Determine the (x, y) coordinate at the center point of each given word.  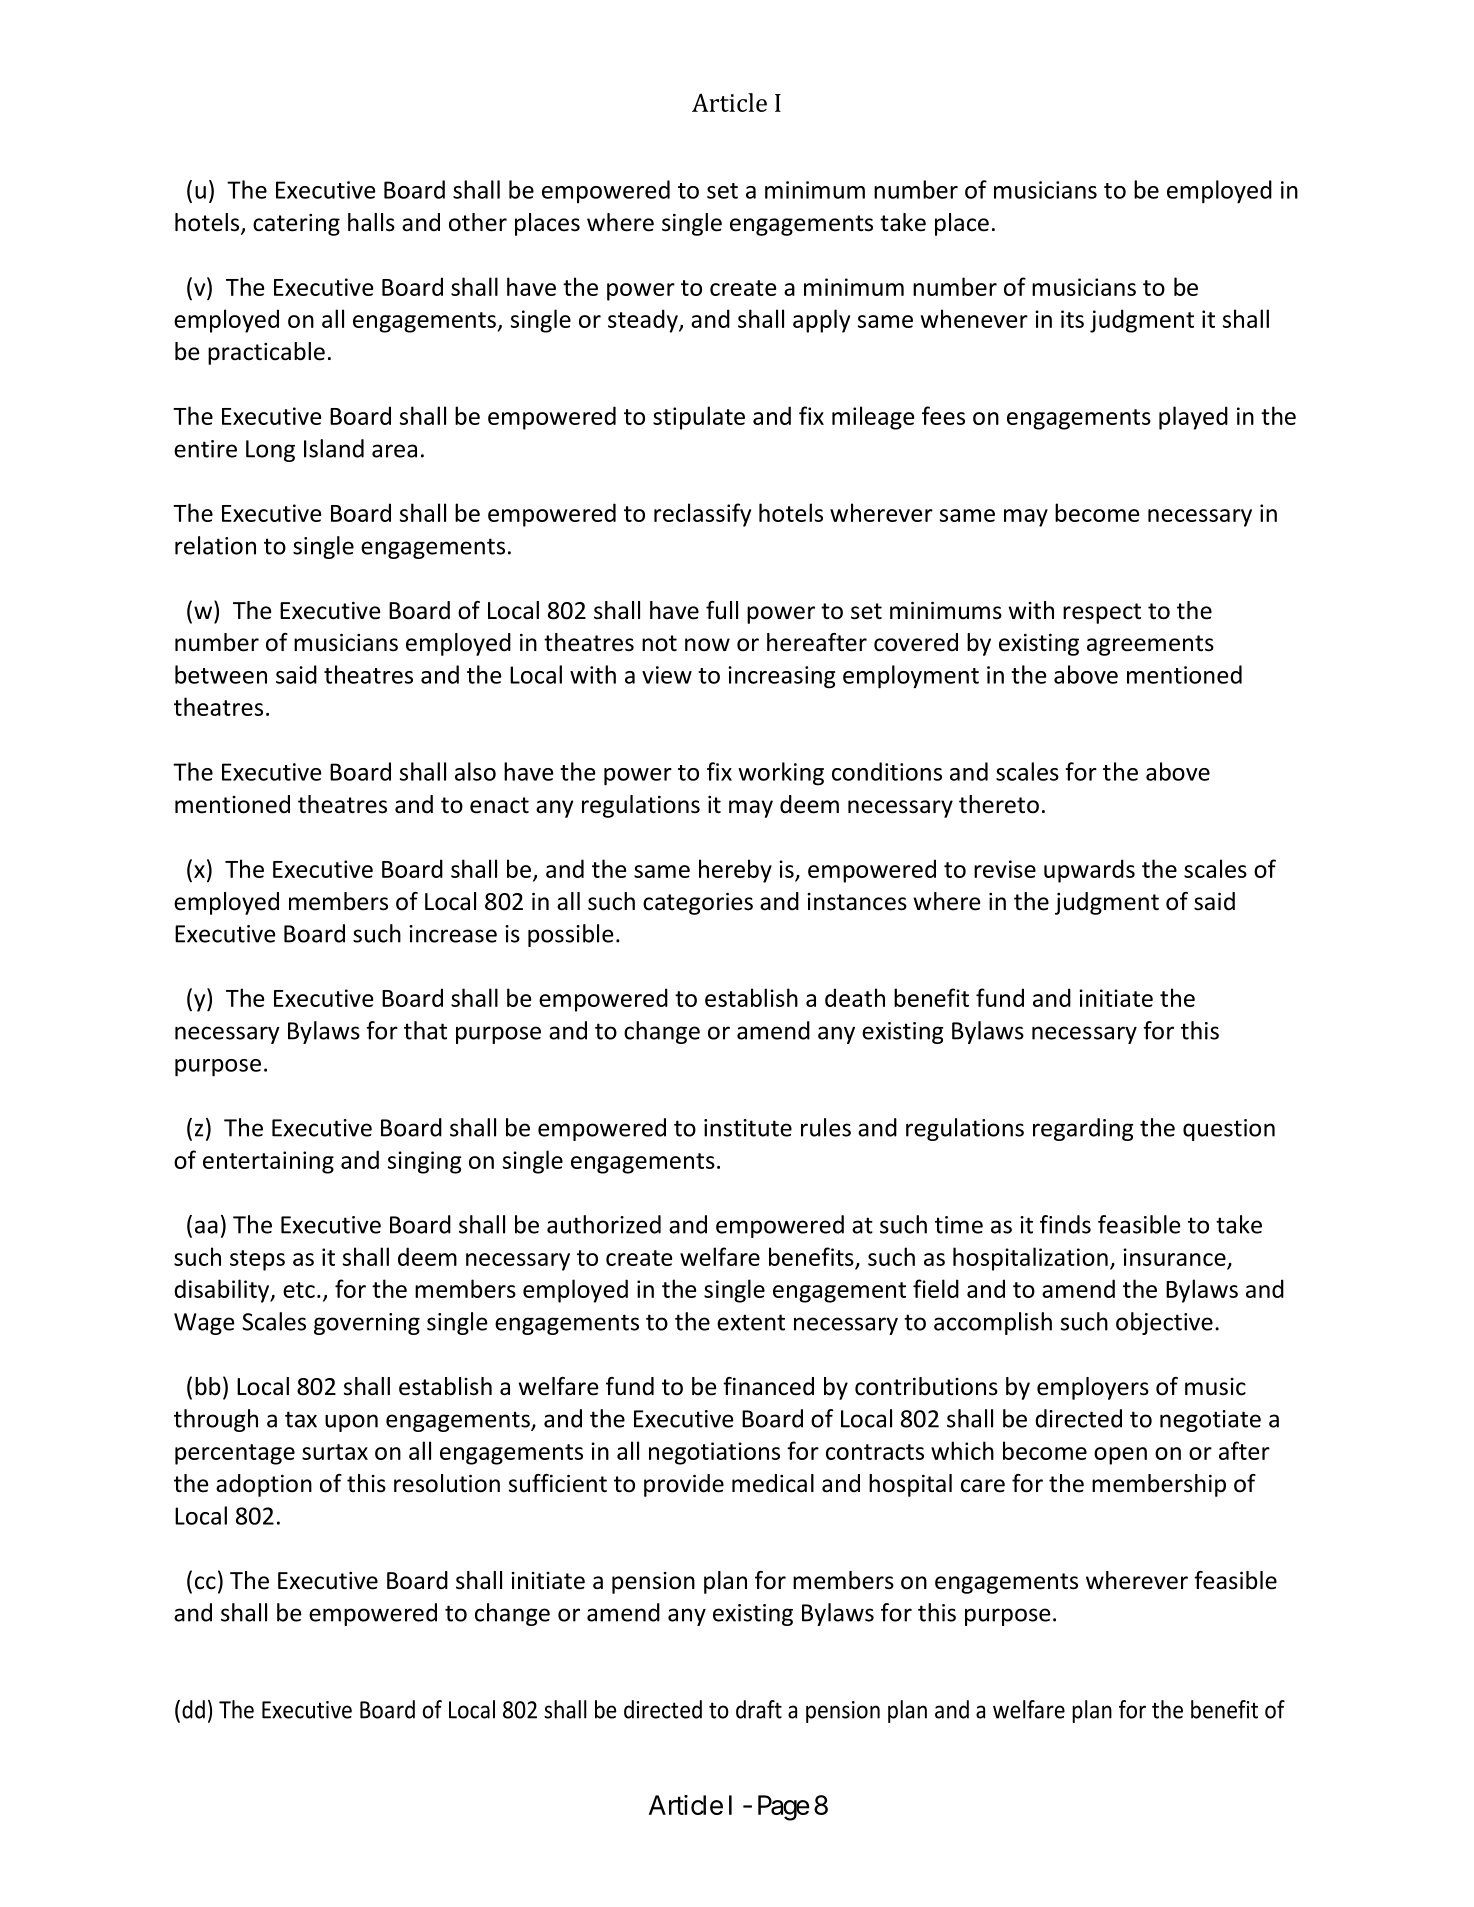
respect (1102, 613)
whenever (974, 318)
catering (296, 225)
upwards (1089, 871)
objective (1164, 1323)
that (425, 1030)
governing (367, 1324)
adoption (264, 1485)
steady (644, 321)
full (722, 610)
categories (698, 904)
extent (751, 1322)
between (221, 674)
